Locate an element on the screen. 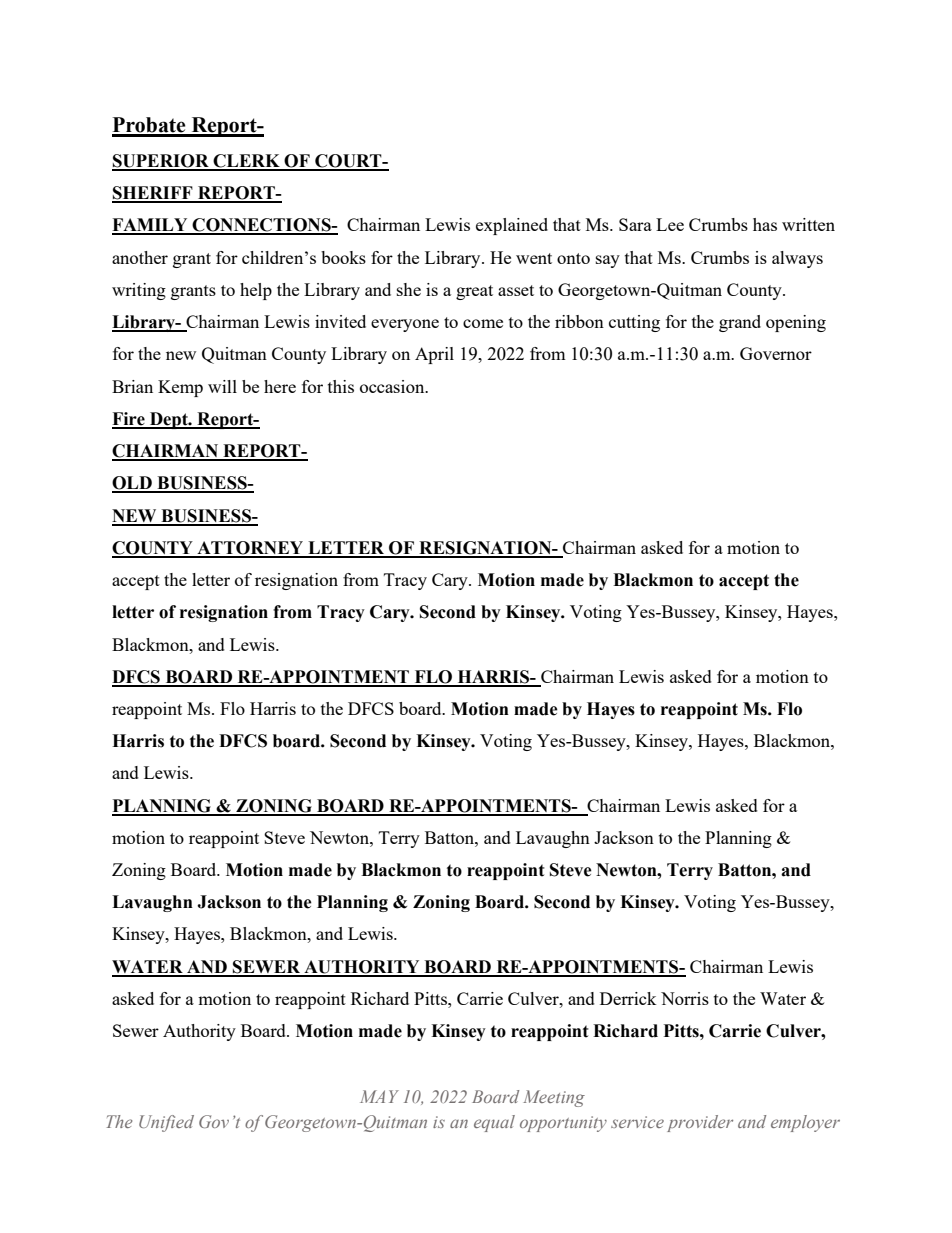 The width and height of the screenshot is (952, 1233). Fire is located at coordinates (129, 420).
